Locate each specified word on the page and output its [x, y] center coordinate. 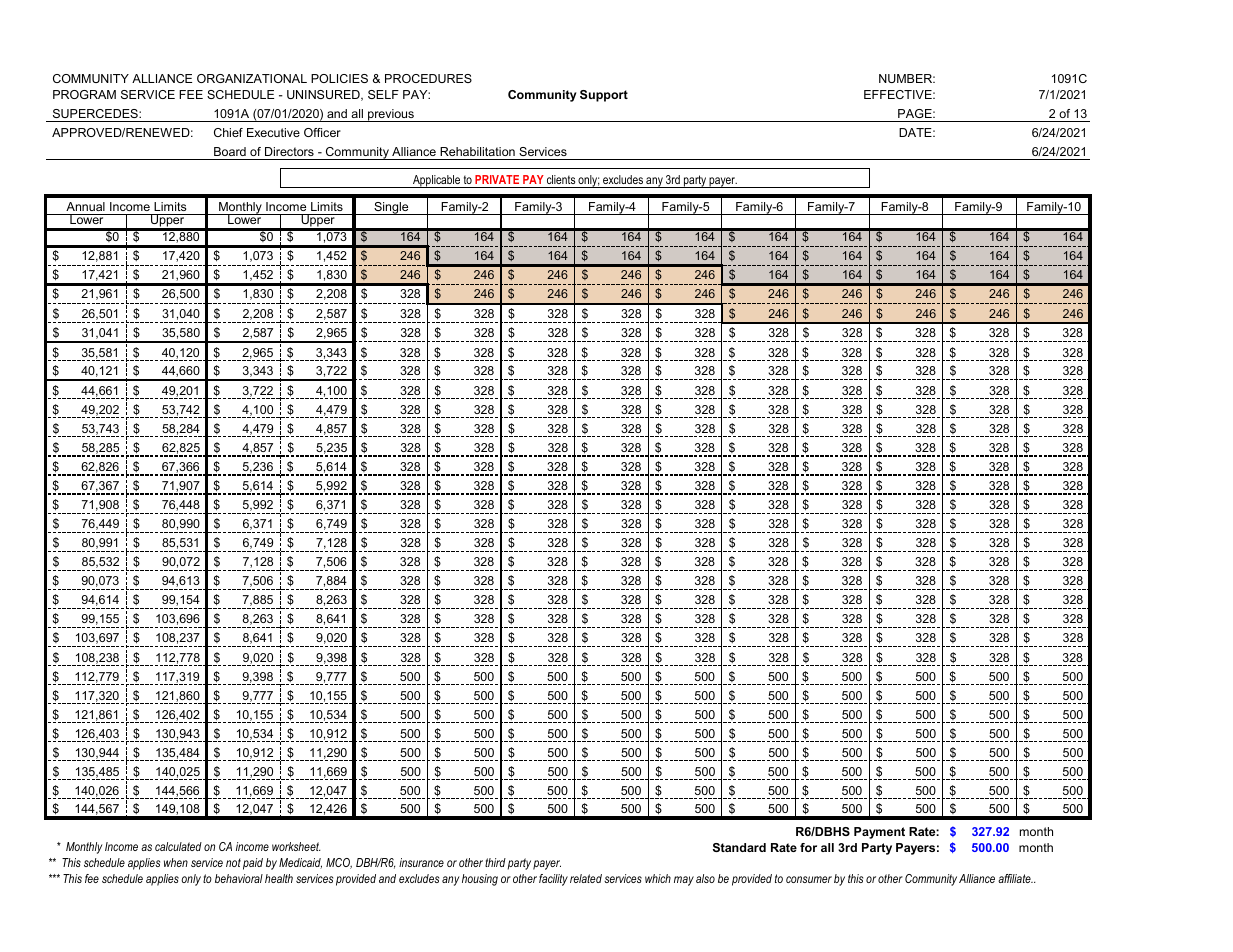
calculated [178, 846]
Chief [228, 132]
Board [230, 151]
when [176, 862]
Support [604, 96]
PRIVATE [497, 179]
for [808, 847]
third [495, 862]
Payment [879, 833]
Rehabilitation [477, 151]
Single [391, 208]
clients [561, 179]
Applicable [436, 181]
